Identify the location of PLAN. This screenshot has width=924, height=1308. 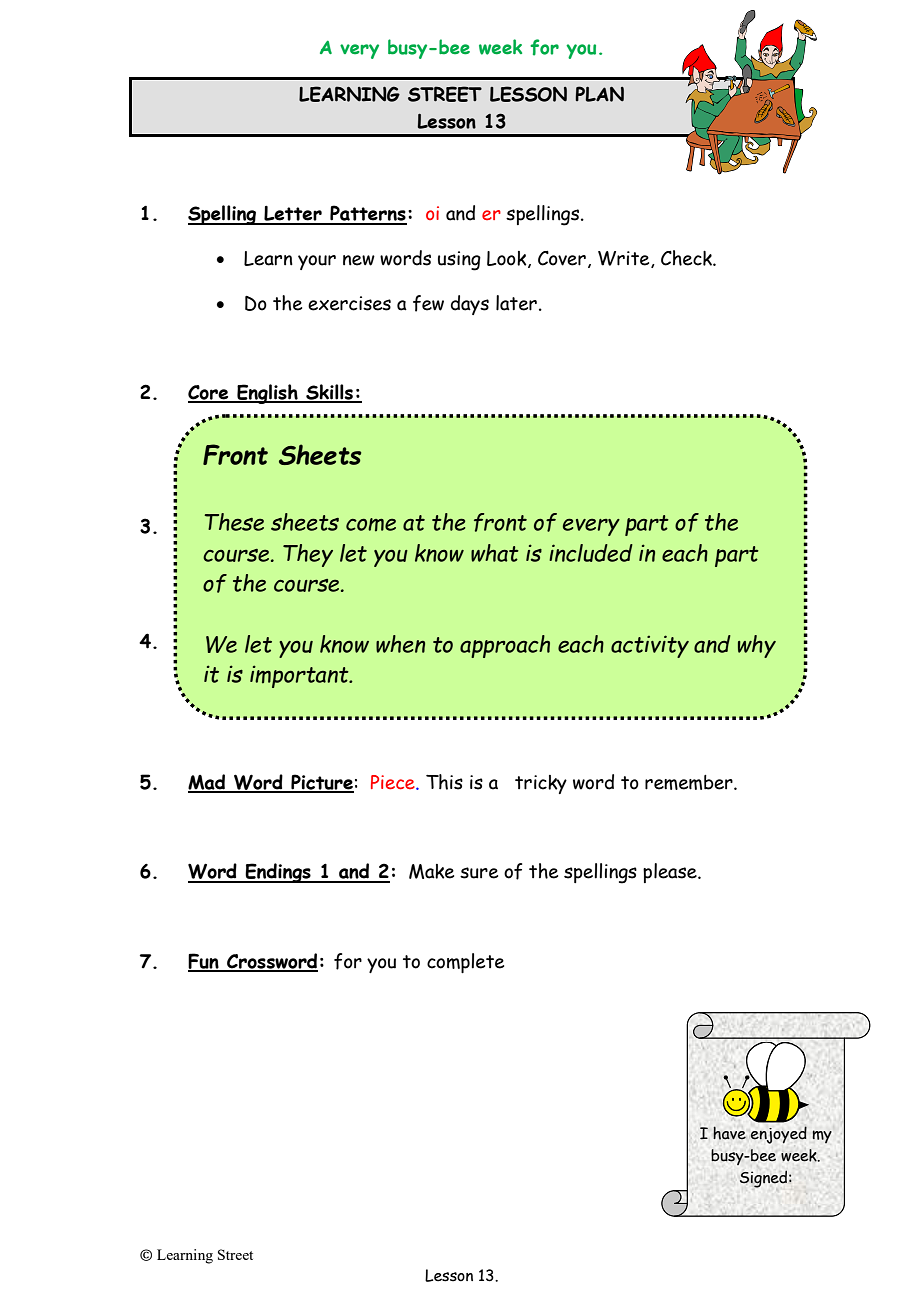
(599, 94).
